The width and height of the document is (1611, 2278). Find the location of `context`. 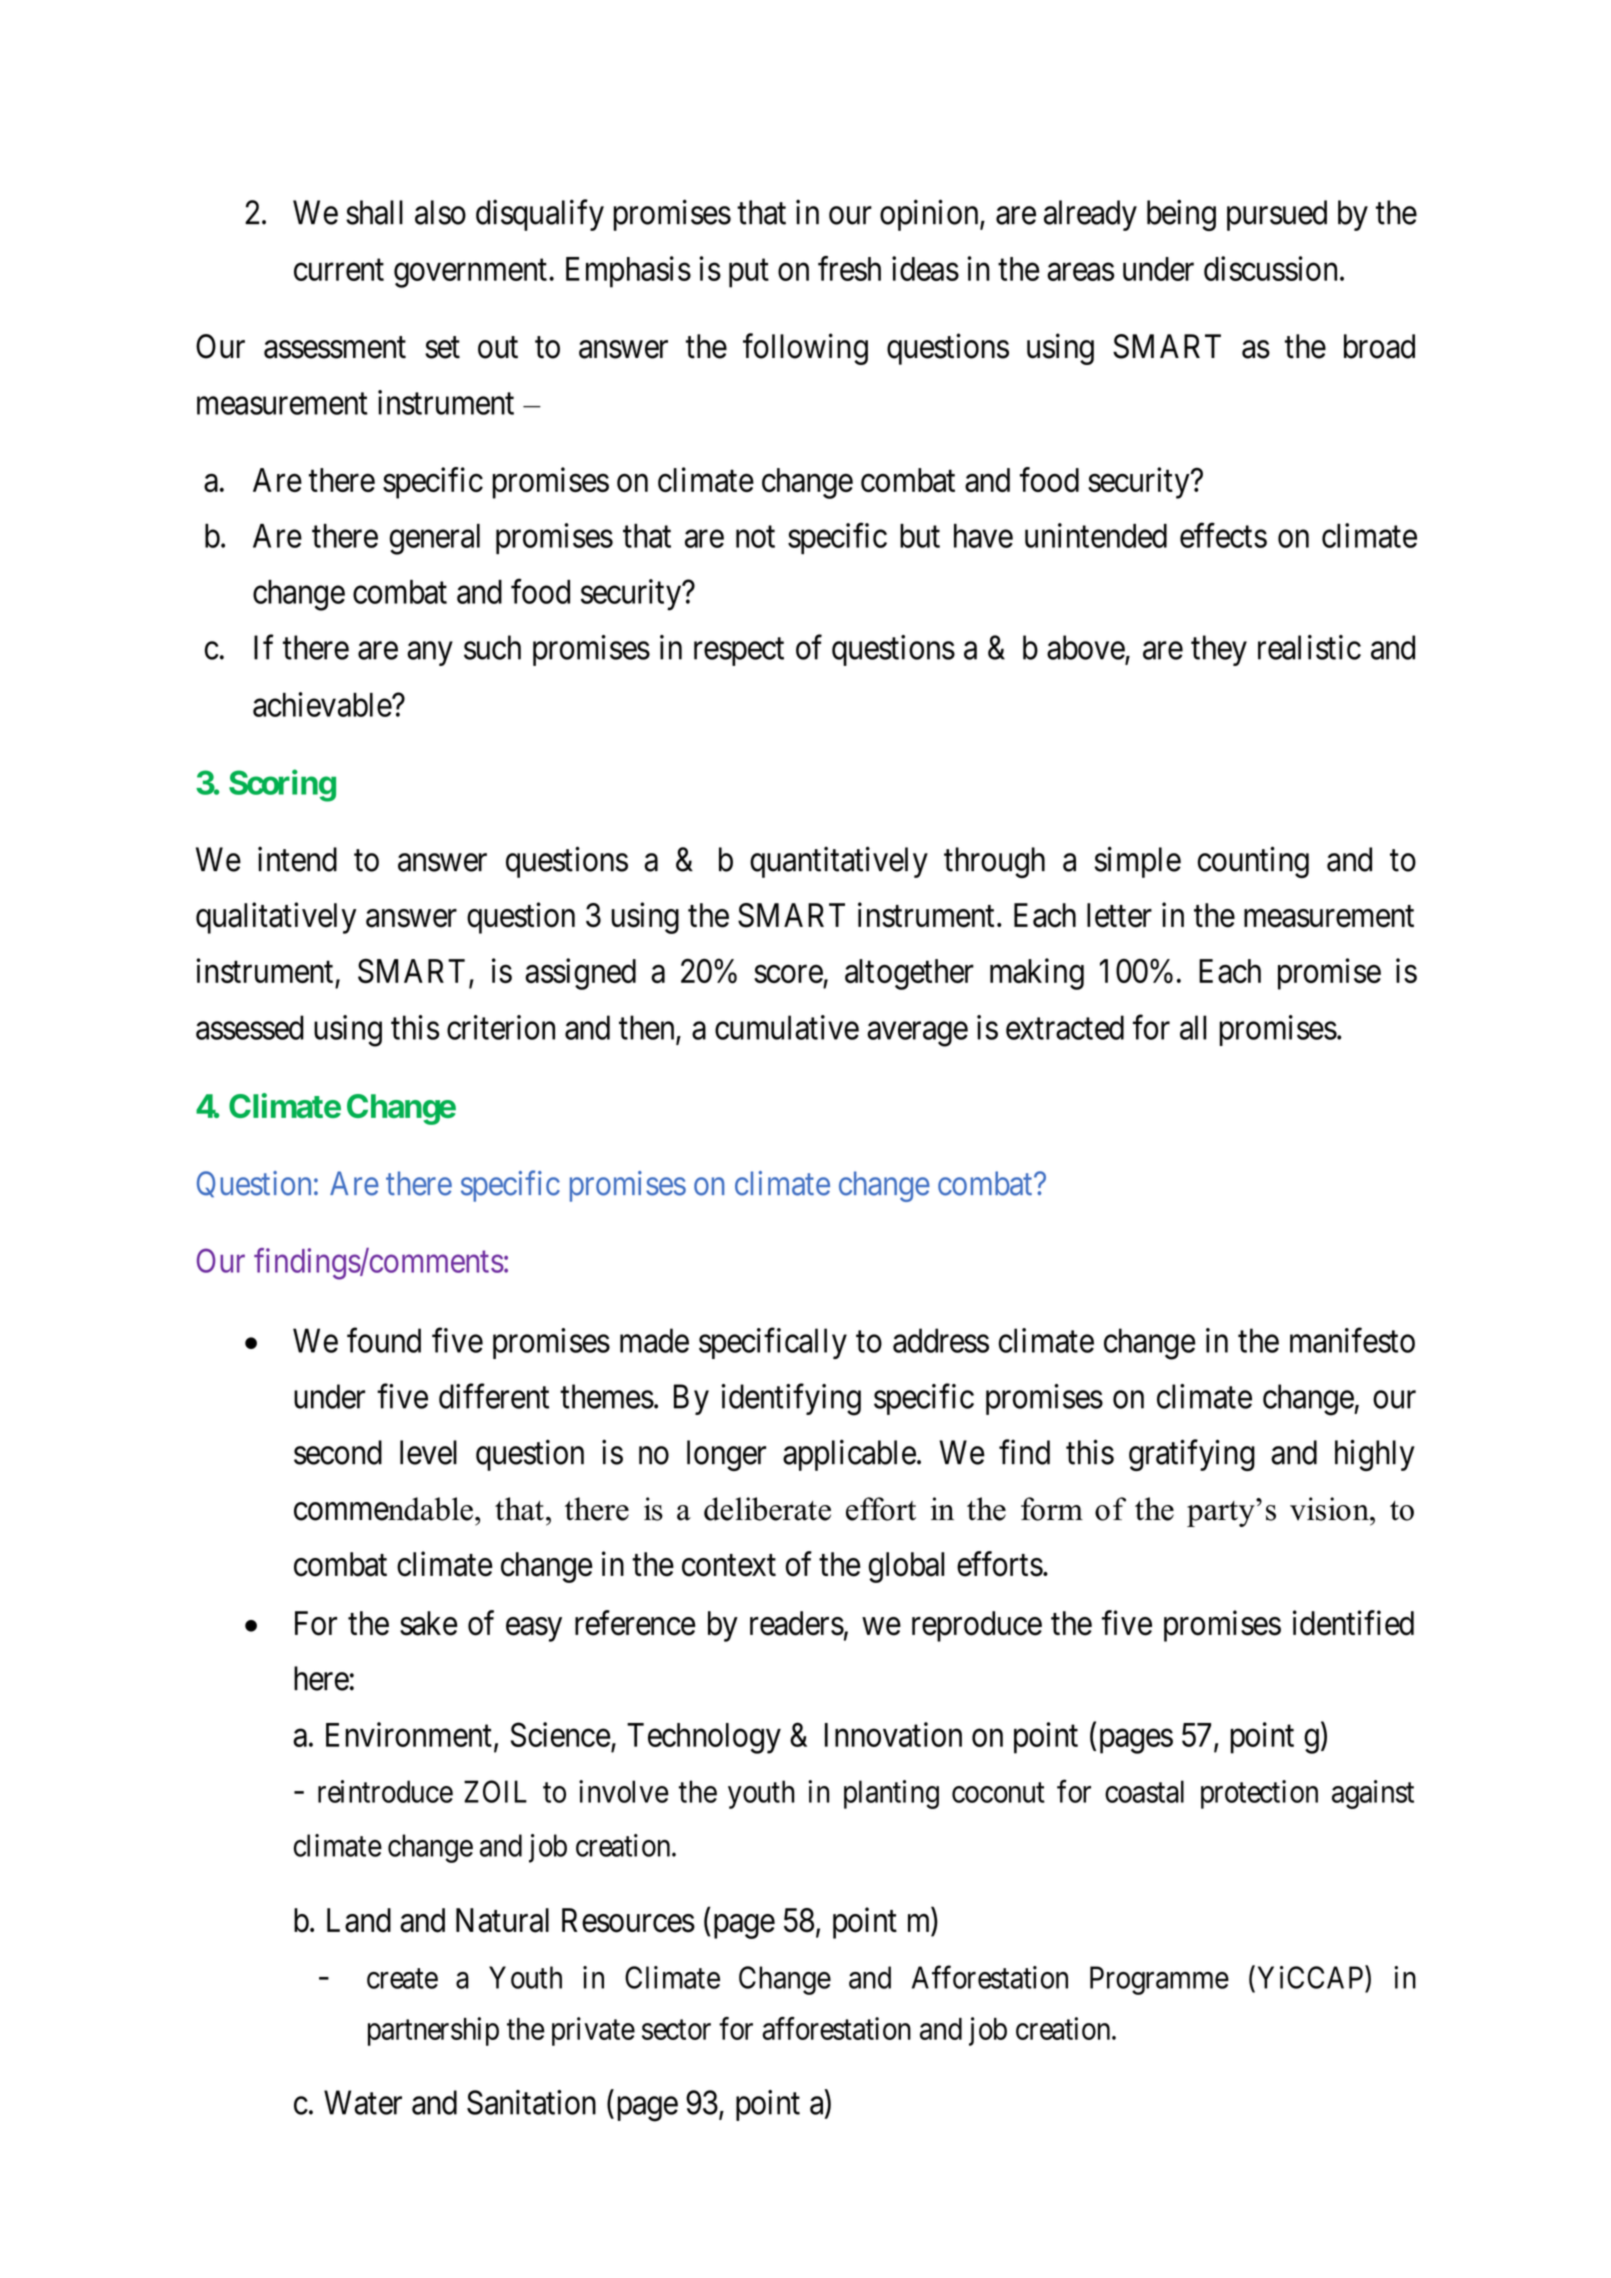

context is located at coordinates (729, 1566).
